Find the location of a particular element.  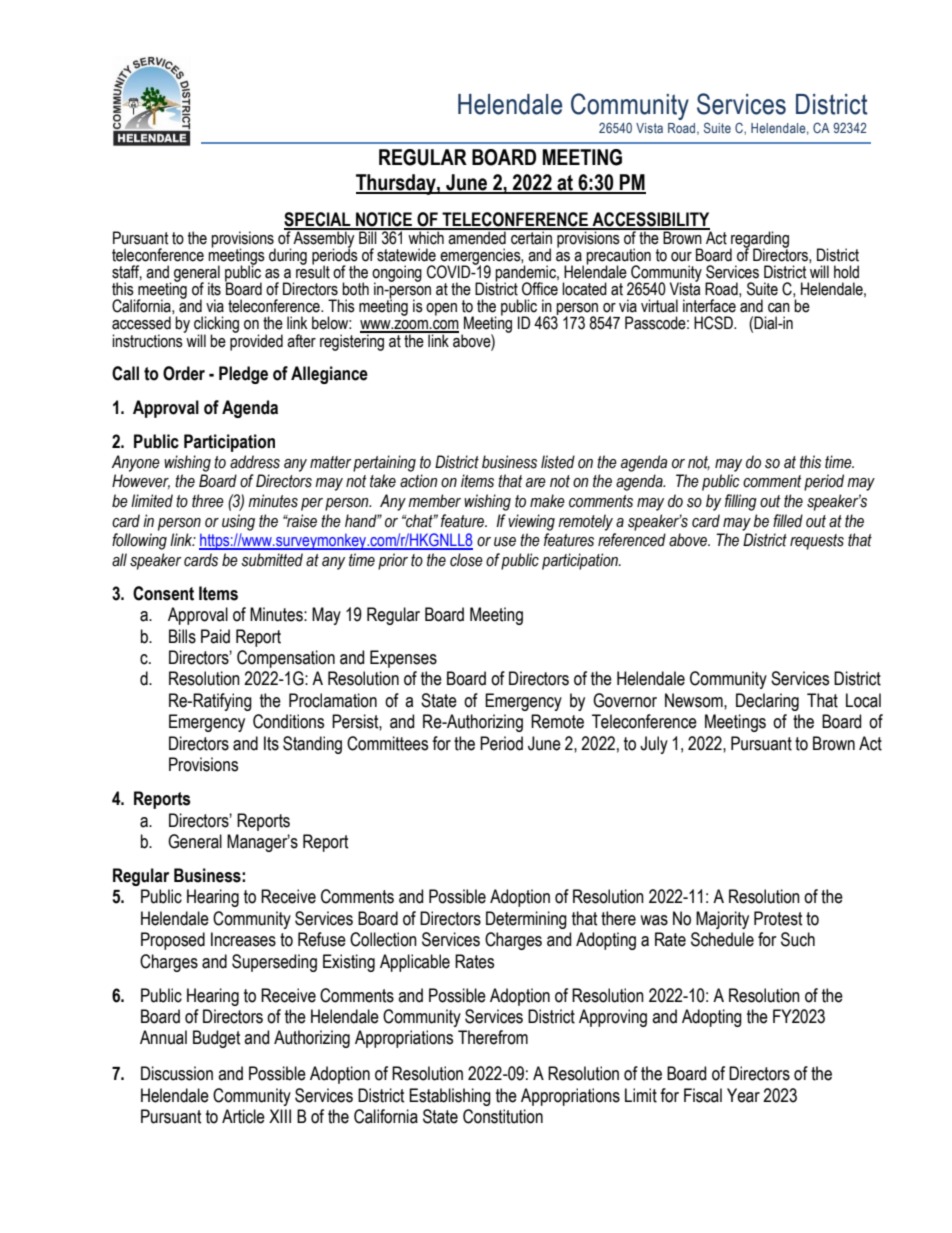

Discussion is located at coordinates (177, 1073).
